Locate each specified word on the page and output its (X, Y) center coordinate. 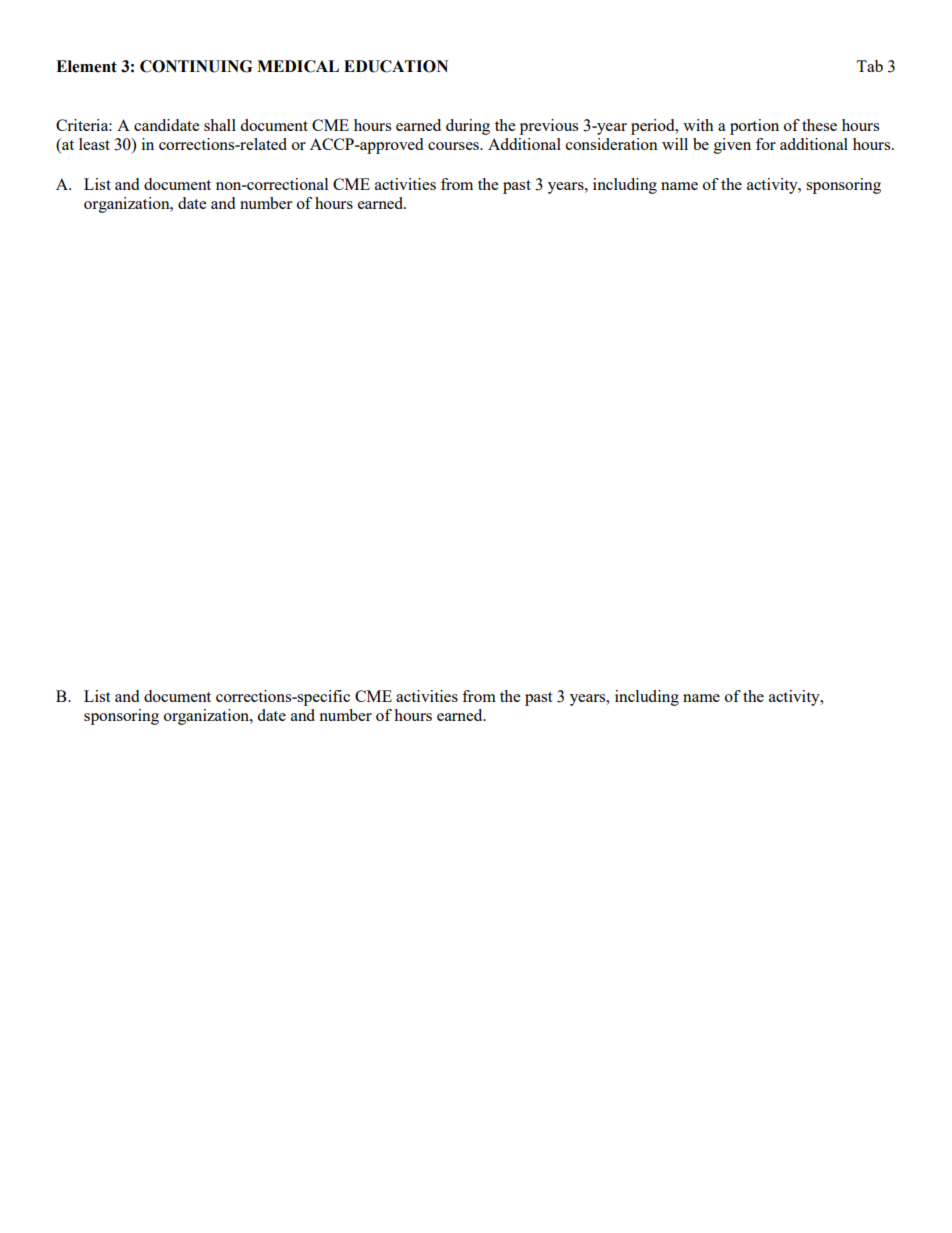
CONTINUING (196, 66)
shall (220, 125)
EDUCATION (396, 66)
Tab (869, 66)
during (468, 127)
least (94, 144)
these (819, 125)
